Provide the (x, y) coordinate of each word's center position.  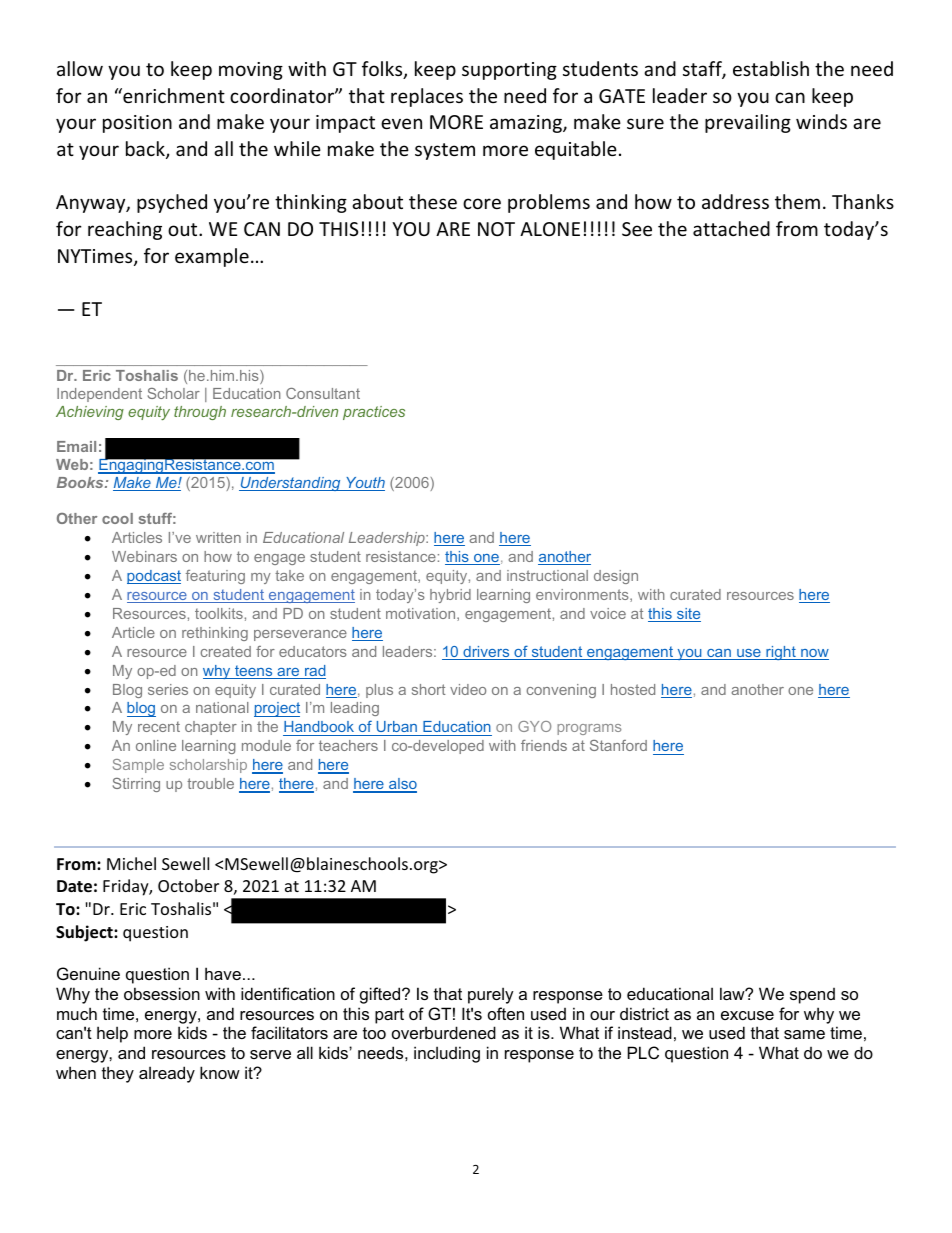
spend (812, 996)
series (168, 689)
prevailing (748, 123)
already (167, 1074)
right (781, 653)
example (212, 257)
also (402, 785)
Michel (131, 863)
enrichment (173, 95)
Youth (364, 484)
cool (117, 518)
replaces (427, 97)
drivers (486, 653)
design (616, 577)
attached (731, 228)
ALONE (550, 229)
